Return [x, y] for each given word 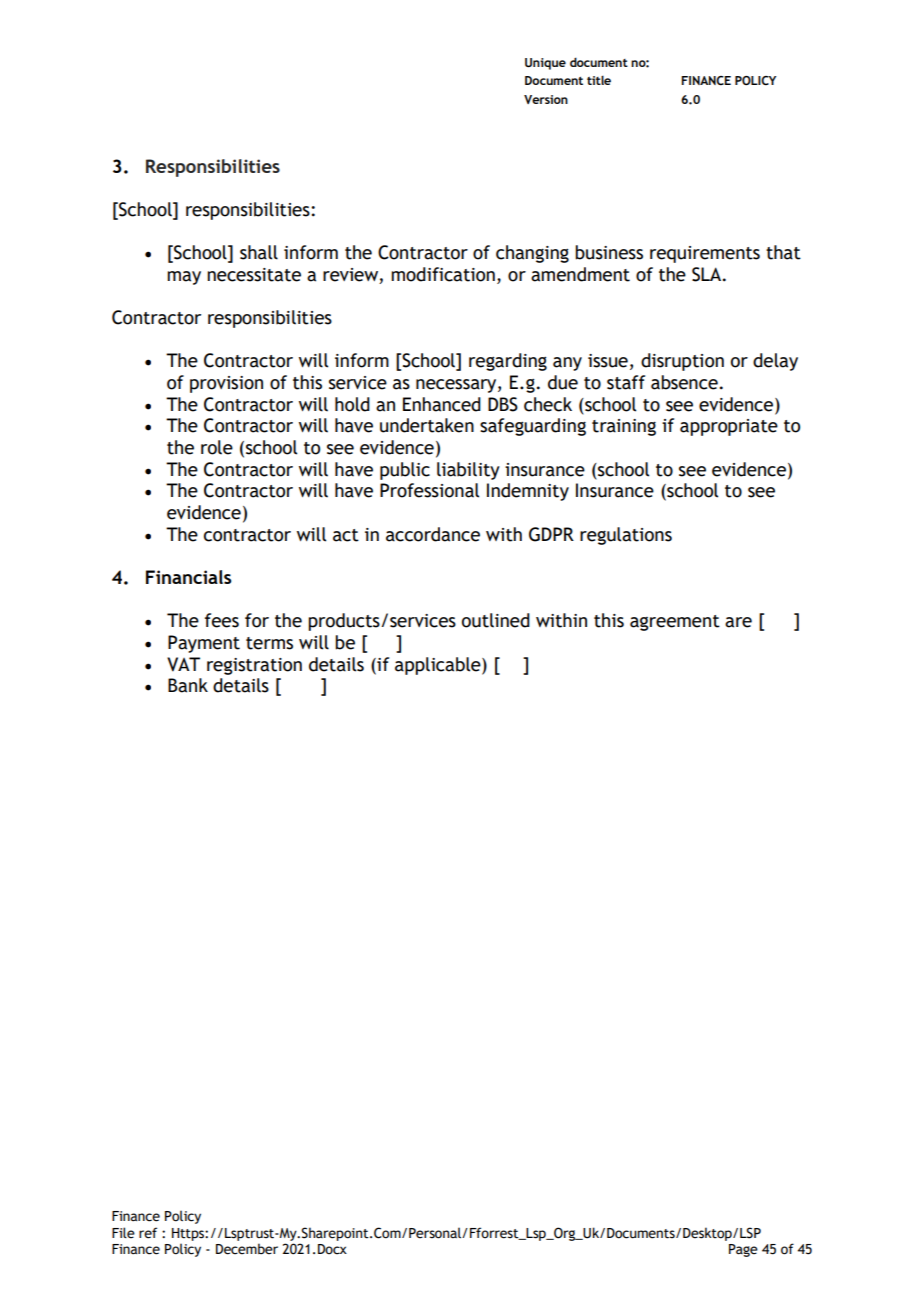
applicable [439, 666]
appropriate [729, 427]
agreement [675, 623]
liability [468, 471]
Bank [188, 685]
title [599, 80]
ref [148, 1233]
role [217, 447]
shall [259, 252]
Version [546, 99]
